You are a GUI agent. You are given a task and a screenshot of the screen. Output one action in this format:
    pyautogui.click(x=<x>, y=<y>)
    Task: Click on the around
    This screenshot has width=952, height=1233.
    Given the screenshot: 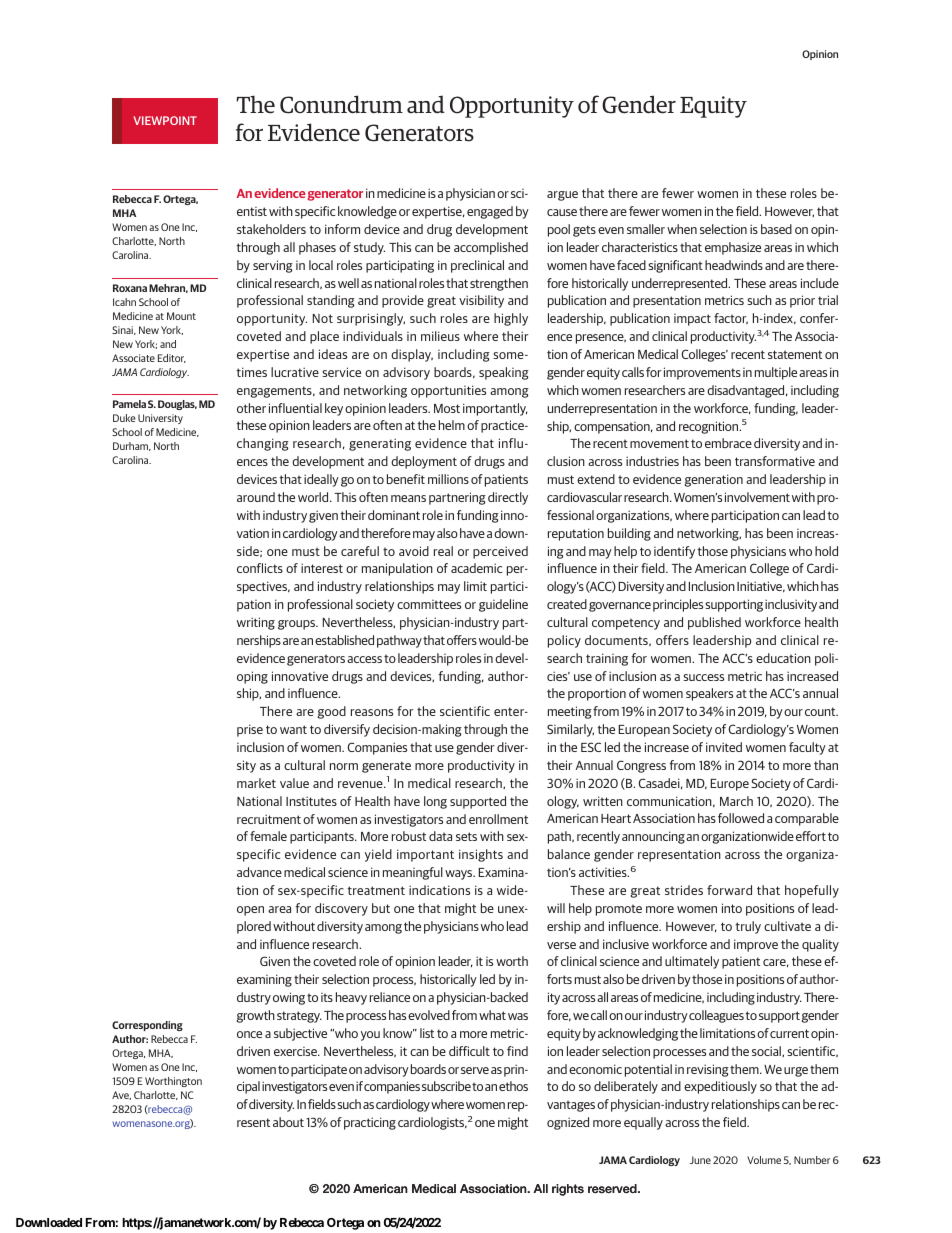 What is the action you would take?
    pyautogui.click(x=256, y=497)
